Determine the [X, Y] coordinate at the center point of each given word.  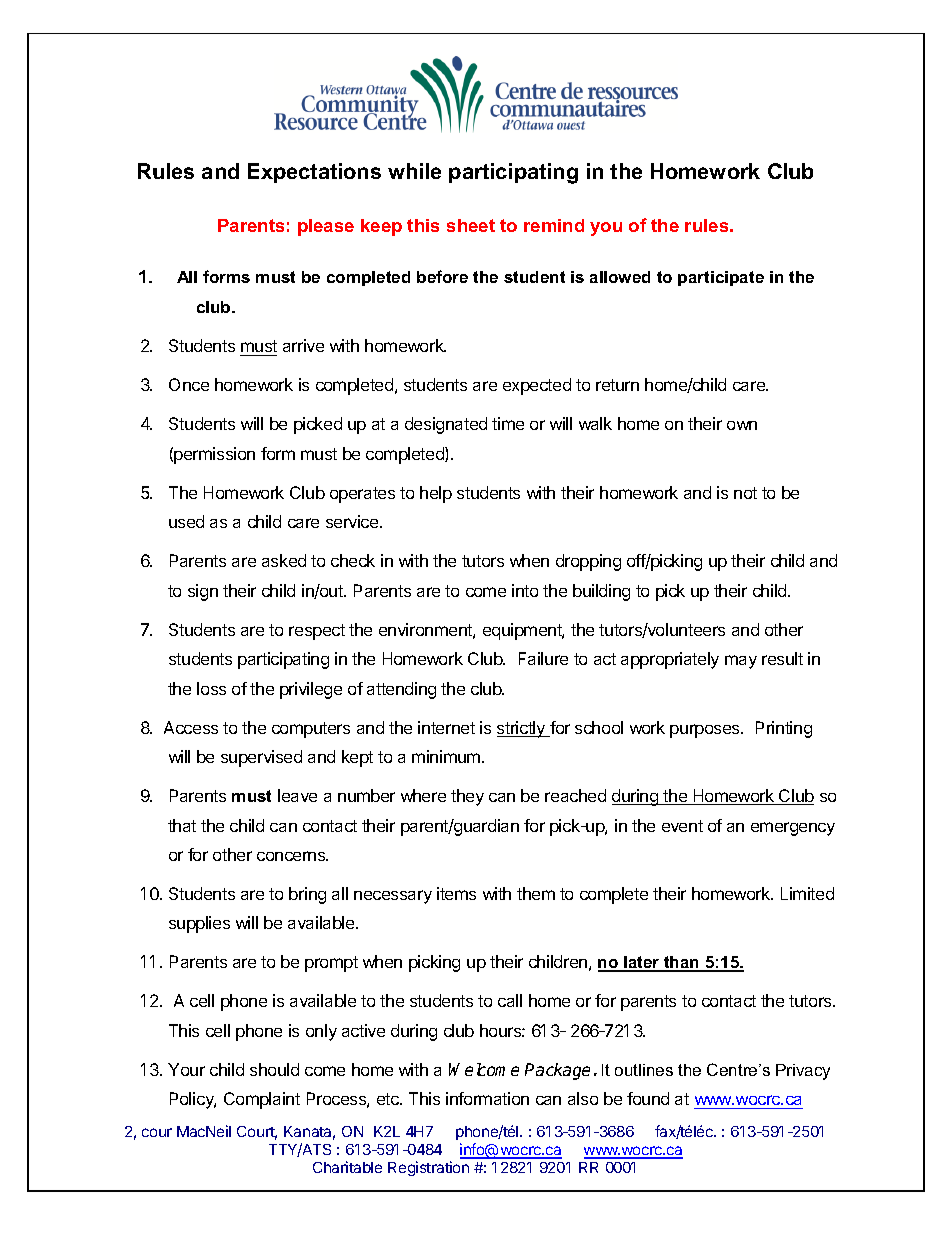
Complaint [262, 1100]
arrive [303, 345]
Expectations [314, 173]
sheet [471, 225]
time [508, 423]
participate [721, 278]
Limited [807, 893]
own [742, 425]
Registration [428, 1168]
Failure [543, 658]
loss [211, 688]
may [741, 662]
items [456, 893]
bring [307, 895]
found [648, 1098]
